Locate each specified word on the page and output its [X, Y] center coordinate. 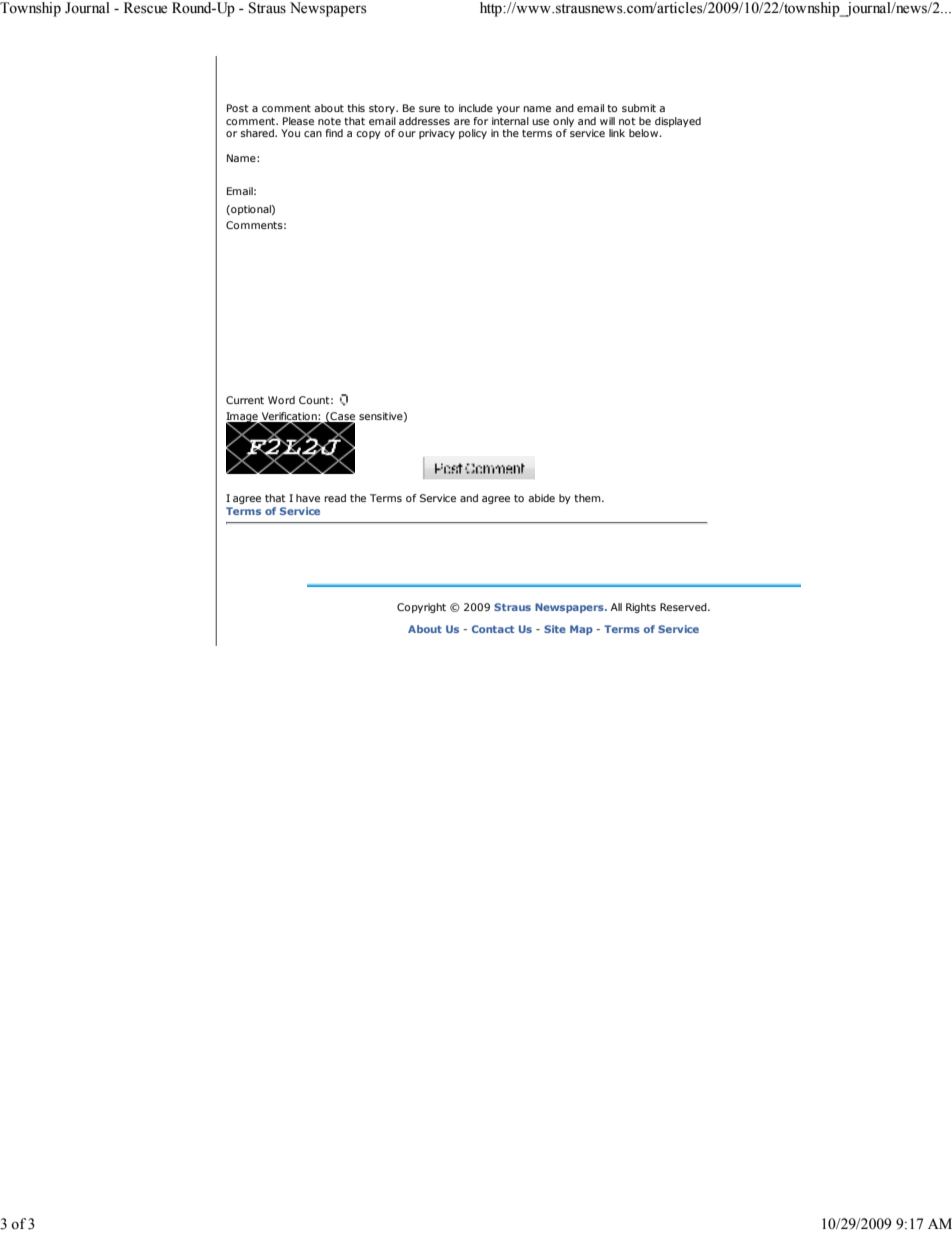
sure [429, 109]
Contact [493, 629]
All [616, 607]
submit [639, 108]
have [308, 498]
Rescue [145, 8]
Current [245, 400]
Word [281, 400]
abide [541, 498]
